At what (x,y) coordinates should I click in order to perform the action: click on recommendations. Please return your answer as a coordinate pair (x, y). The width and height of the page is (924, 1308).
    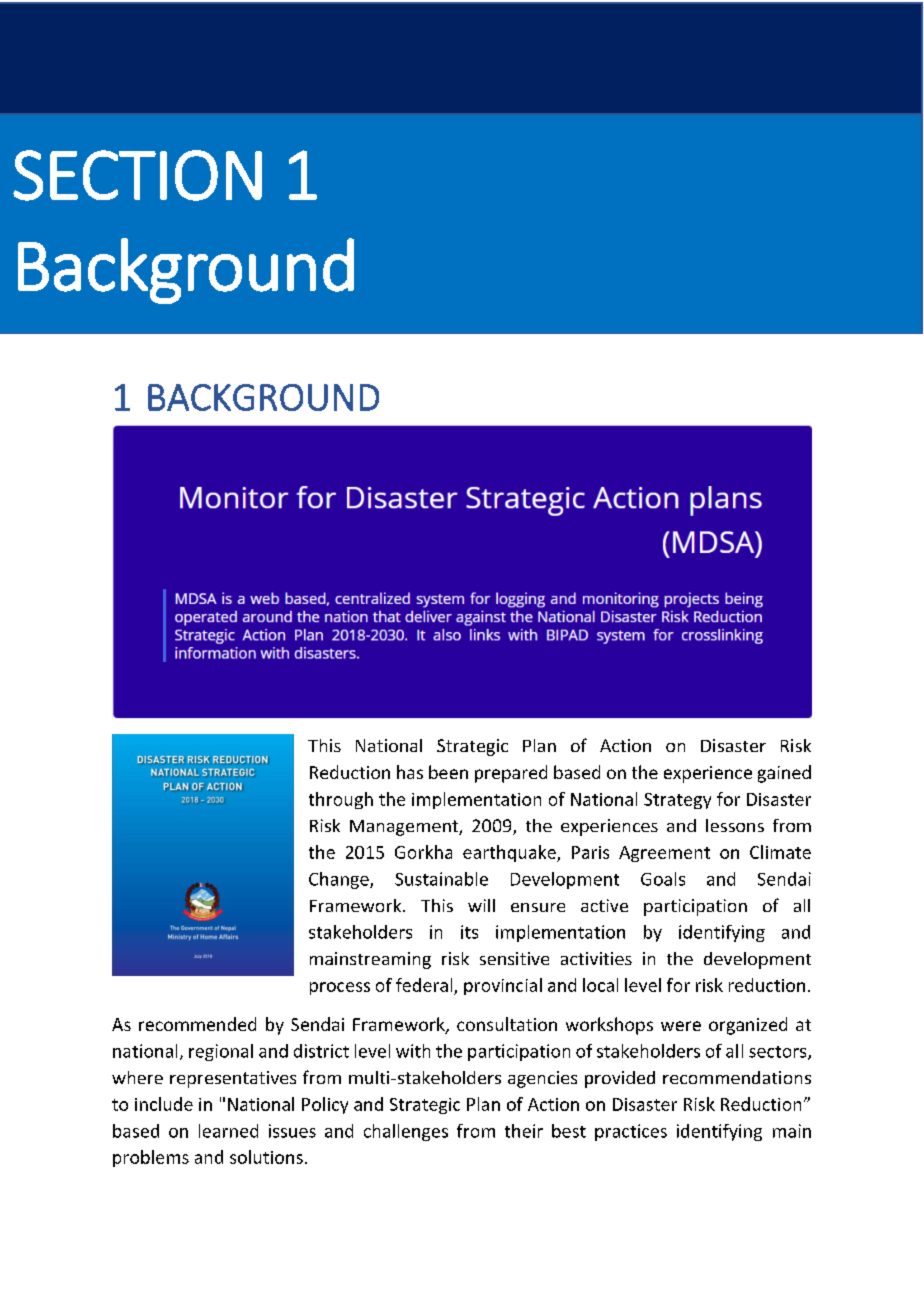
    Looking at the image, I should click on (737, 1077).
